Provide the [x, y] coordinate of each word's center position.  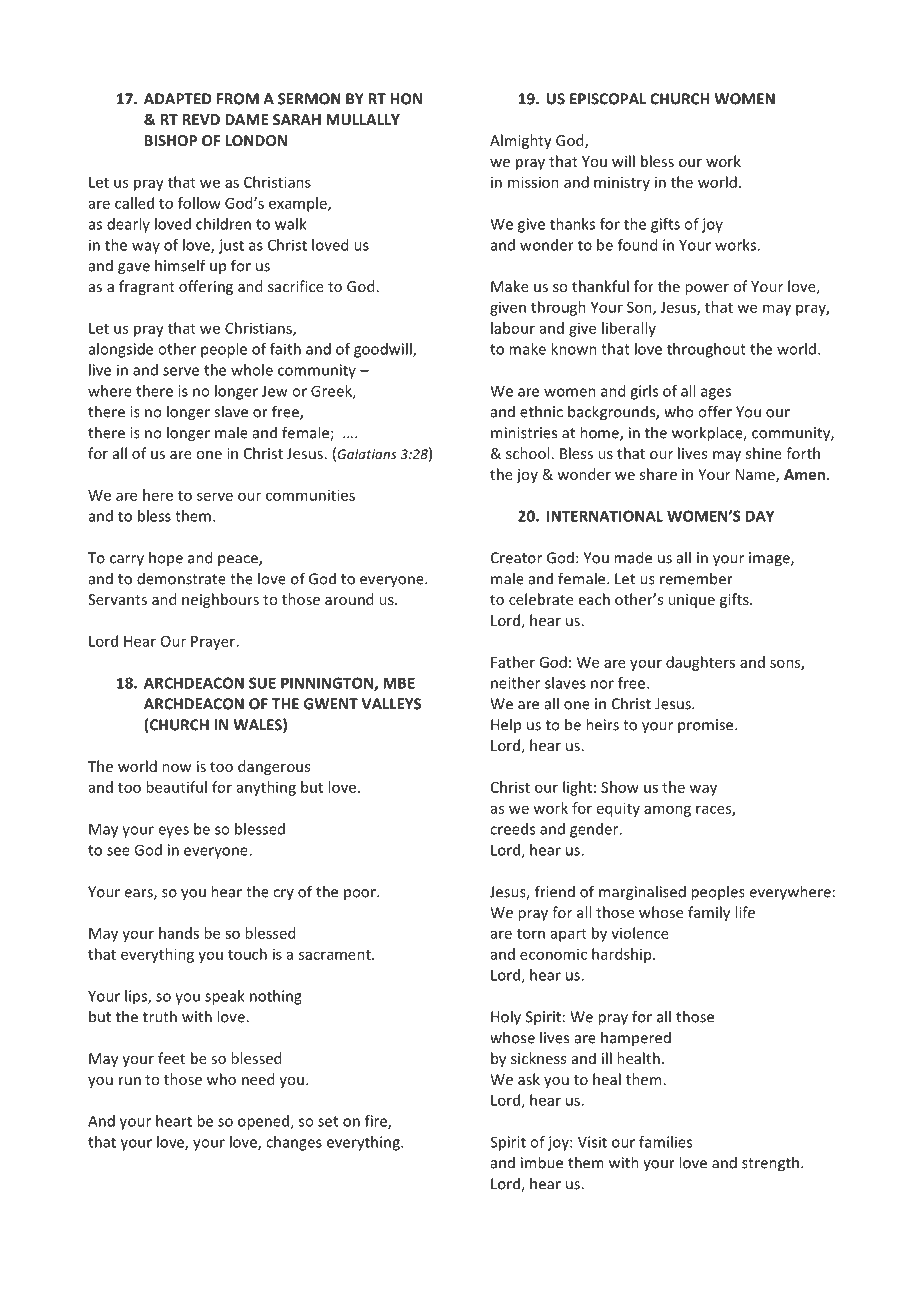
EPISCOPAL [608, 99]
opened [264, 1122]
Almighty [521, 141]
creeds [512, 829]
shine [764, 453]
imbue [542, 1162]
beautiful [176, 787]
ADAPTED [178, 99]
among [667, 811]
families [665, 1142]
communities [310, 495]
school [527, 453]
